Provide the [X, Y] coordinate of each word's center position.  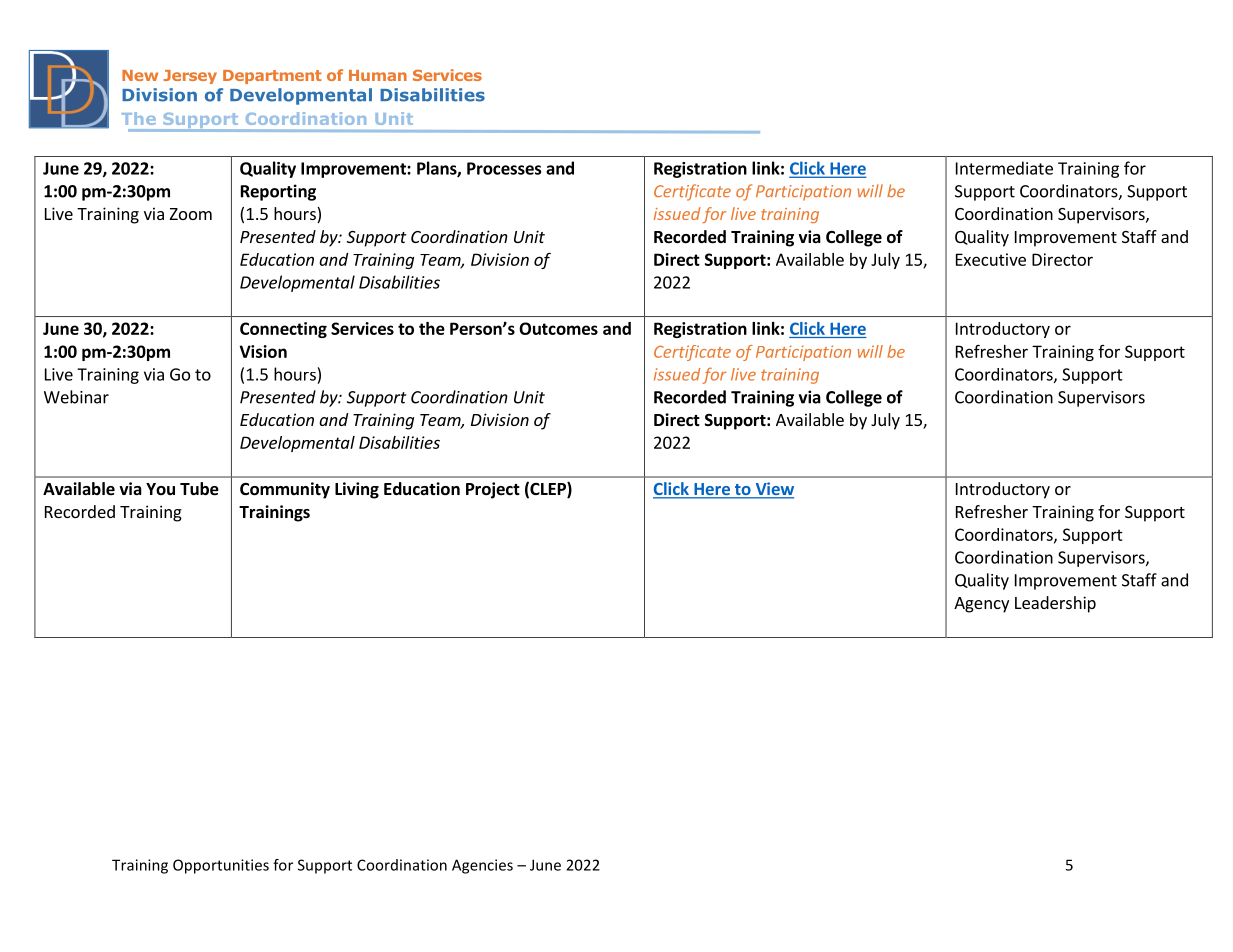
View [773, 490]
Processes [504, 168]
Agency [981, 605]
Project [493, 490]
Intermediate [1004, 168]
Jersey [190, 77]
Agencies [482, 866]
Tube [199, 489]
